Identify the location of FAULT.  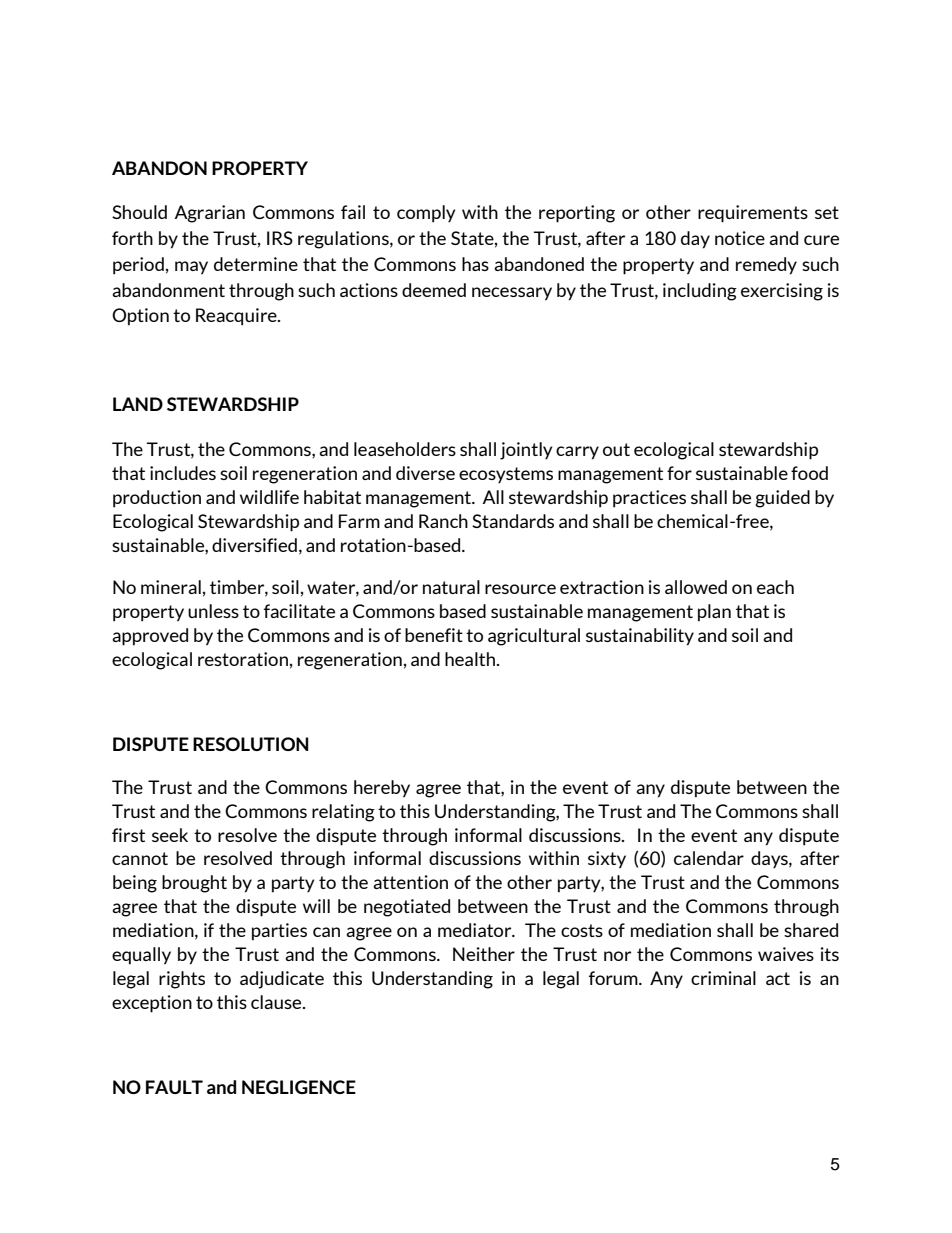
(174, 1087).
